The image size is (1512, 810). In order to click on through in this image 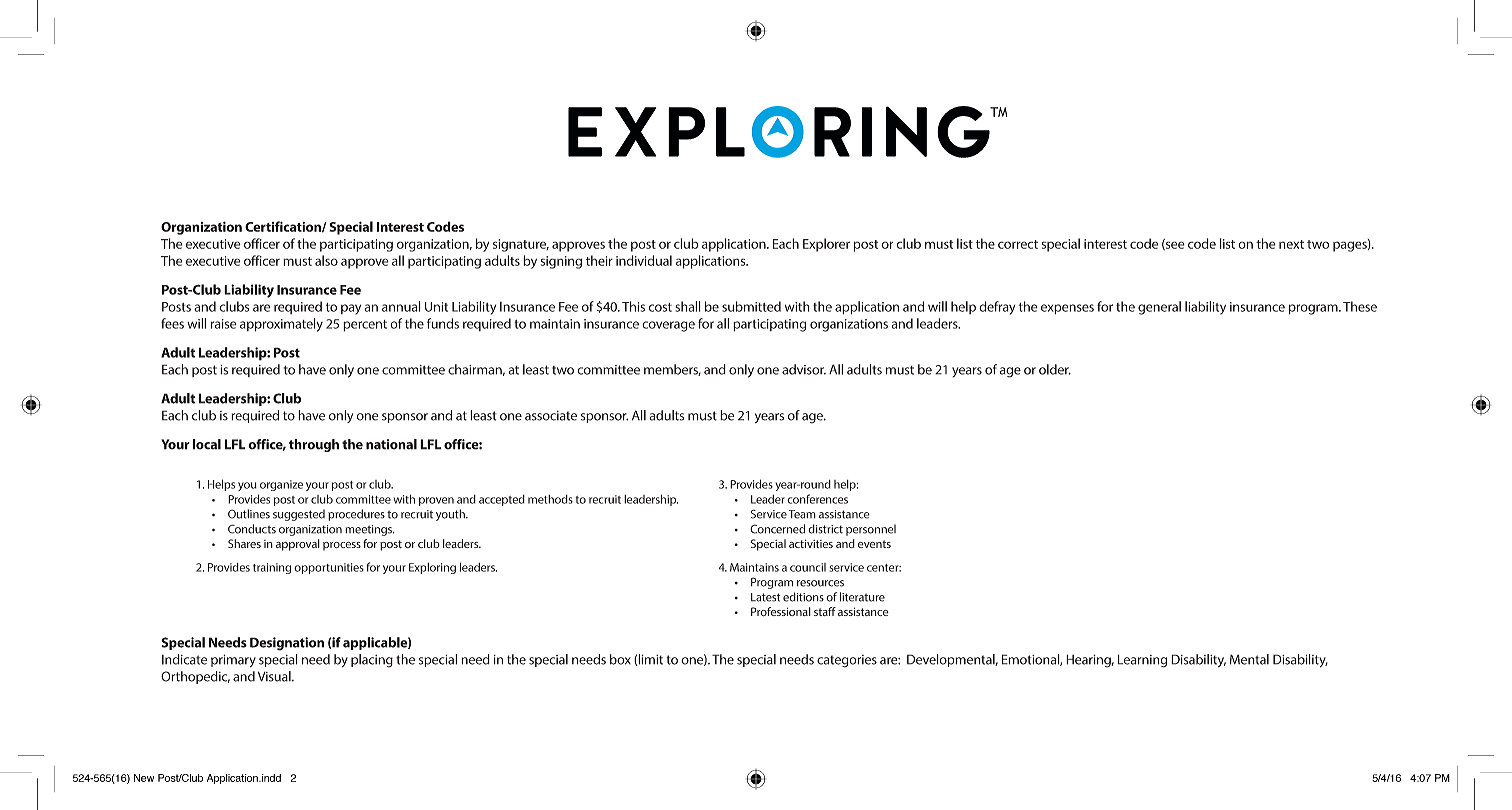, I will do `click(314, 445)`.
